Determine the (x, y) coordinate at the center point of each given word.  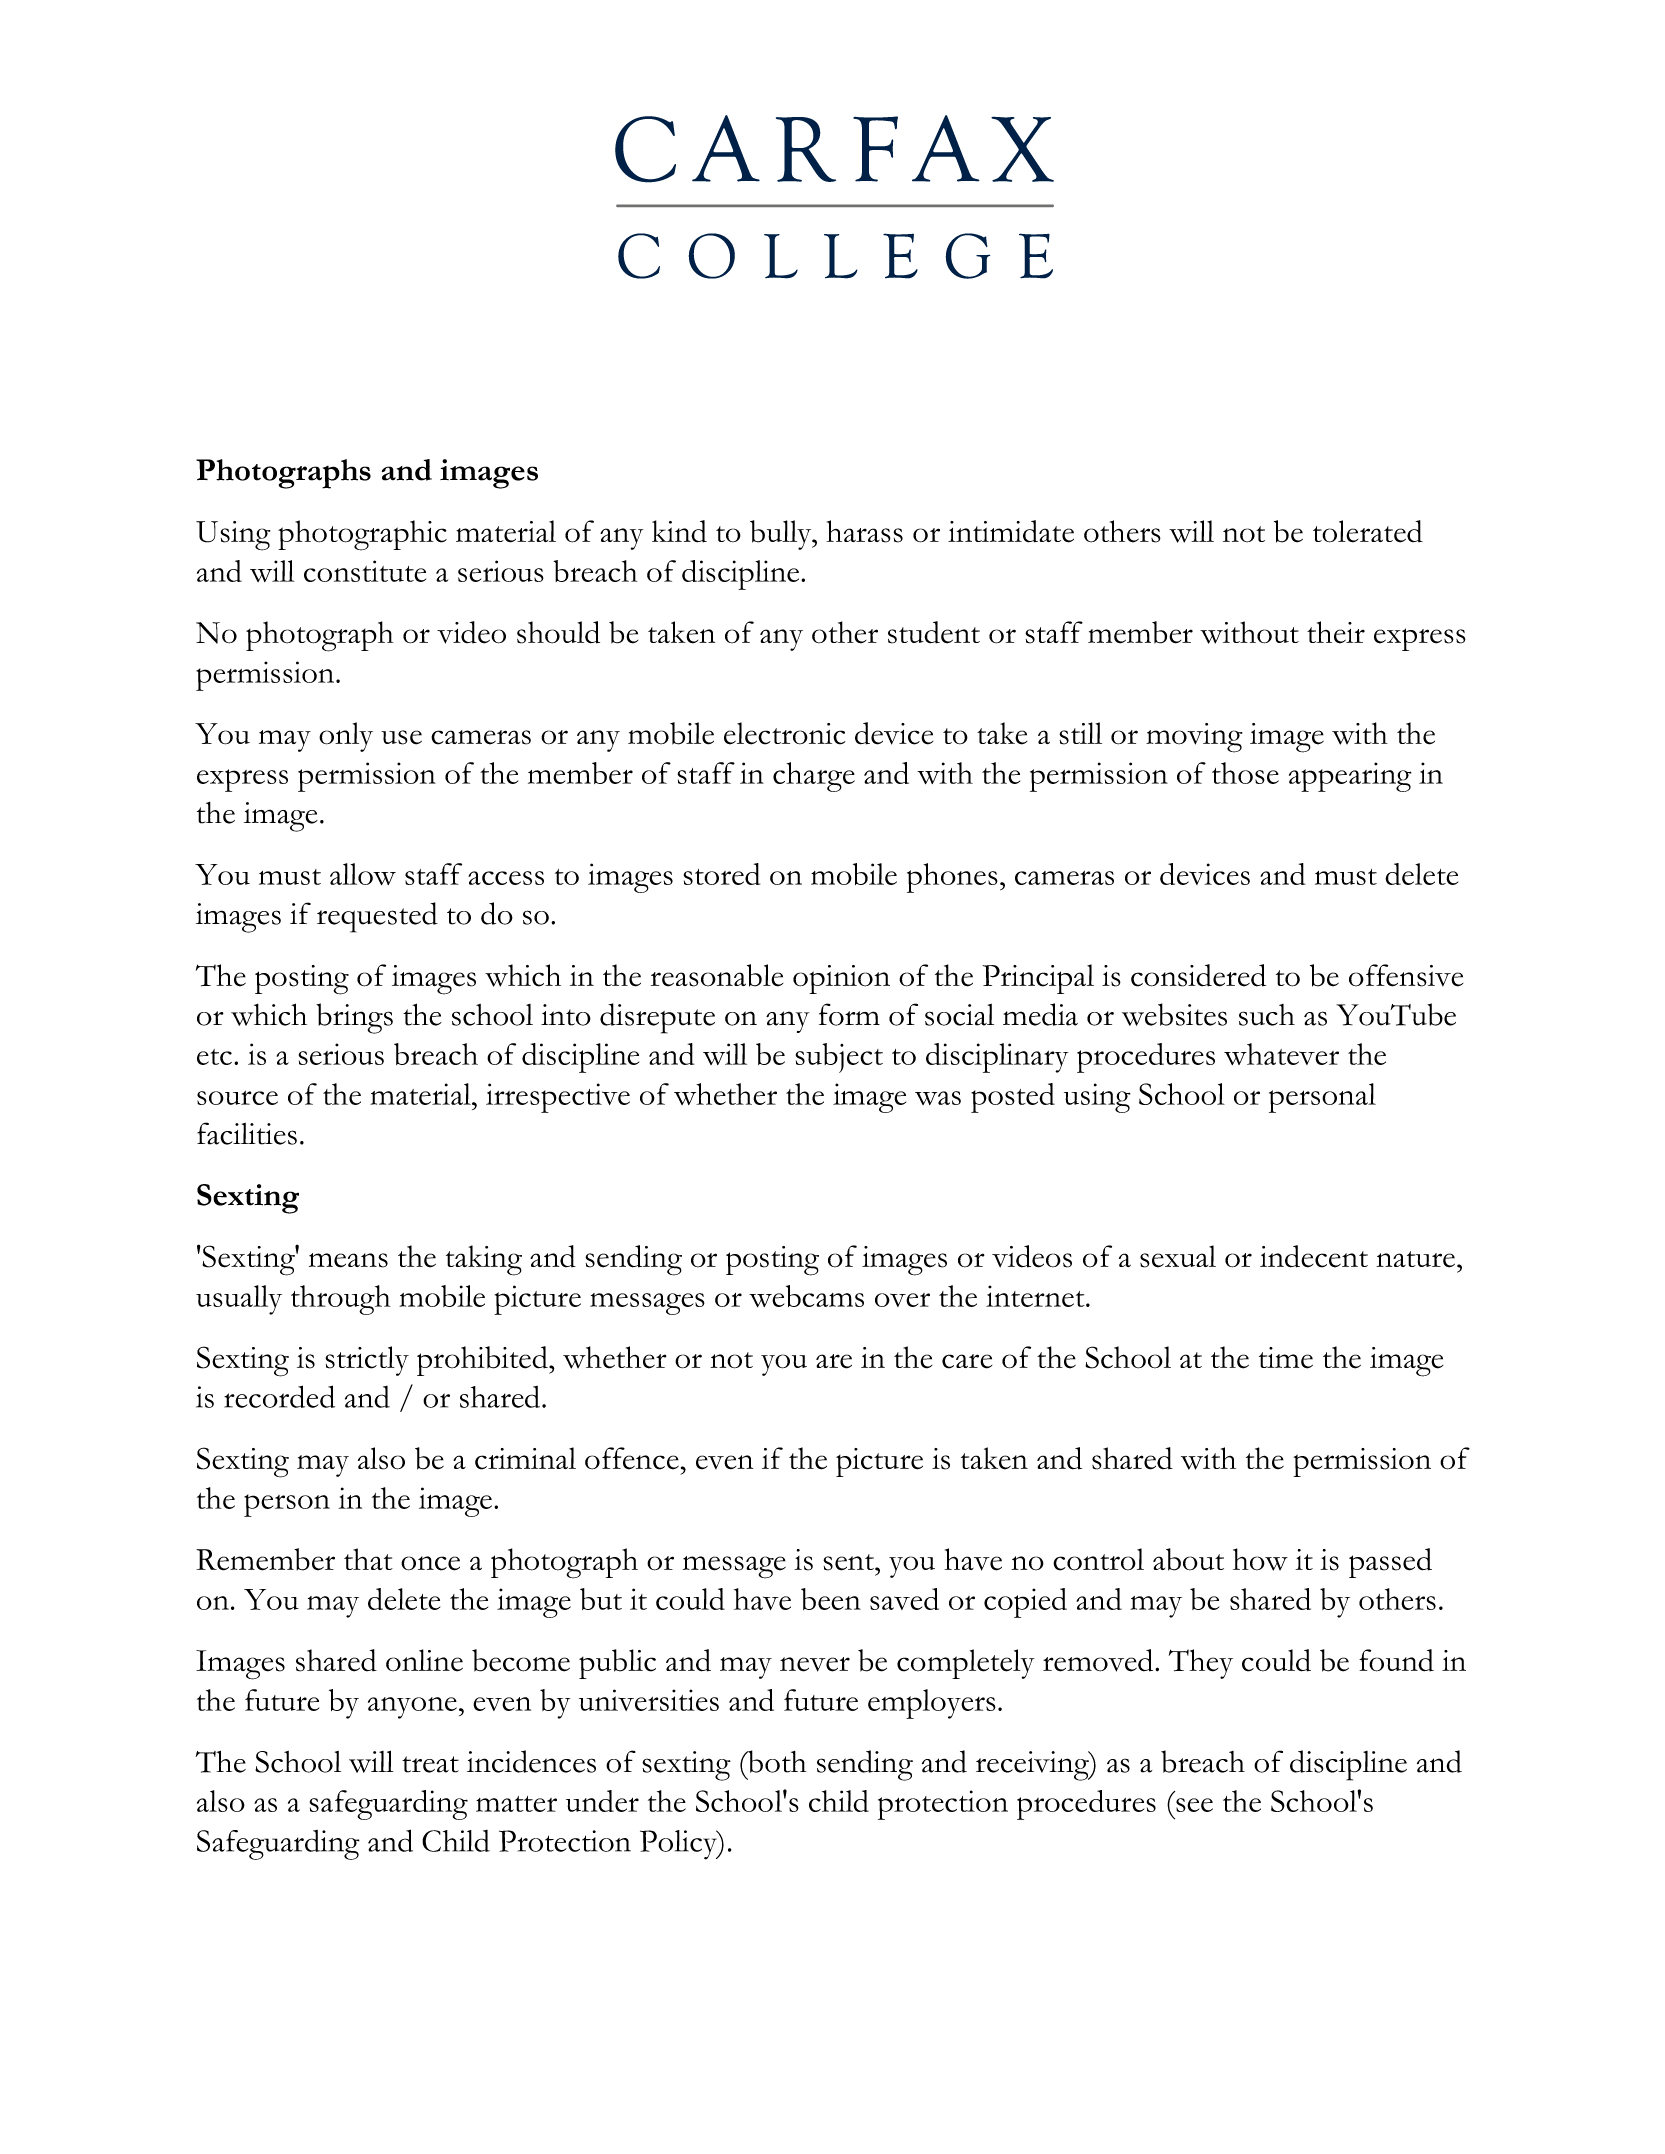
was (938, 1098)
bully (782, 535)
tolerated (1368, 531)
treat (430, 1764)
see (1194, 1805)
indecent (1314, 1256)
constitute (365, 571)
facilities (247, 1133)
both (776, 1761)
